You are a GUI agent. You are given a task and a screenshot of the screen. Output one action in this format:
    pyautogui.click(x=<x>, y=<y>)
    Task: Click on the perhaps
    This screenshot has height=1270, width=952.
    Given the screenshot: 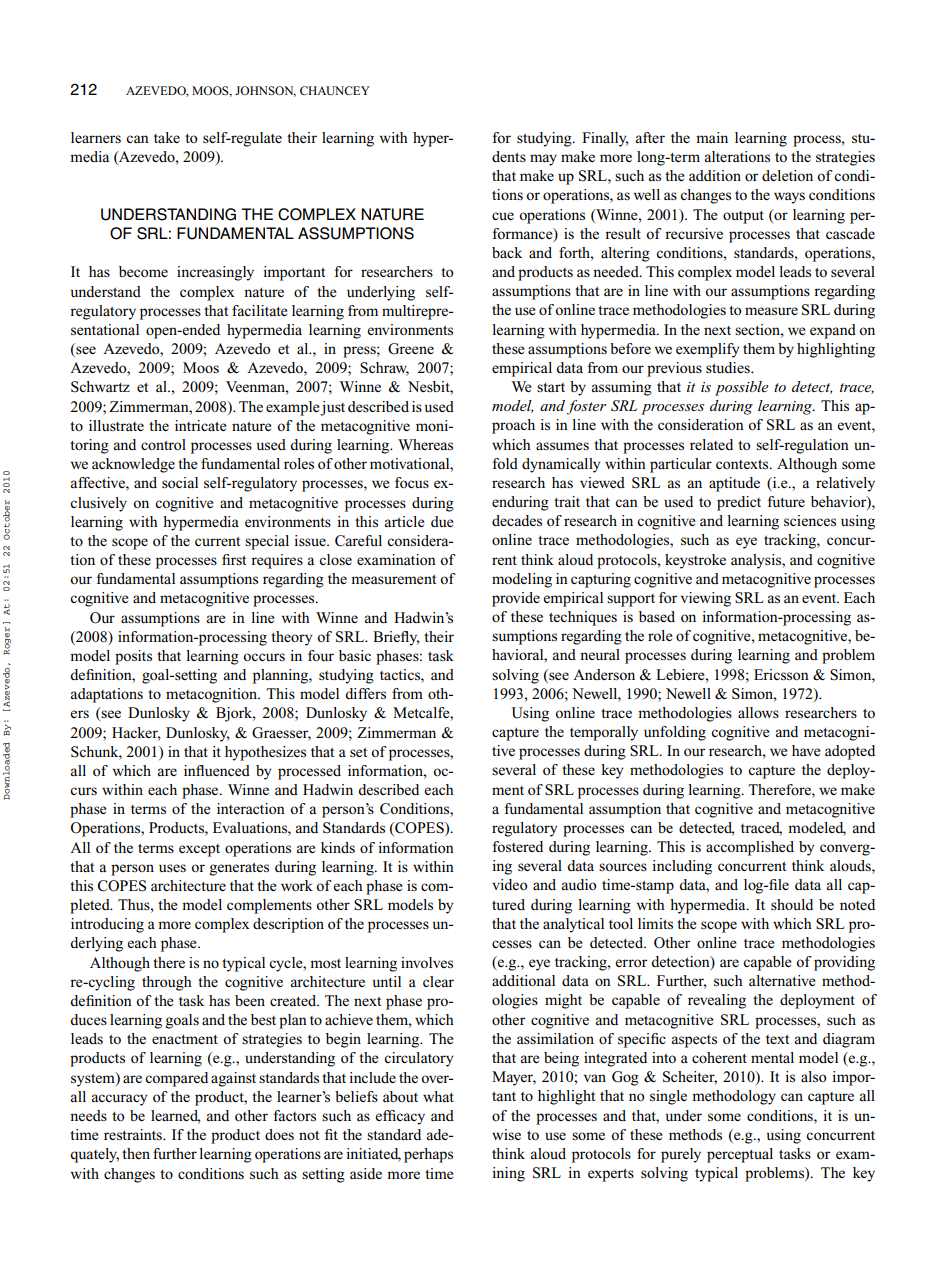 What is the action you would take?
    pyautogui.click(x=428, y=1155)
